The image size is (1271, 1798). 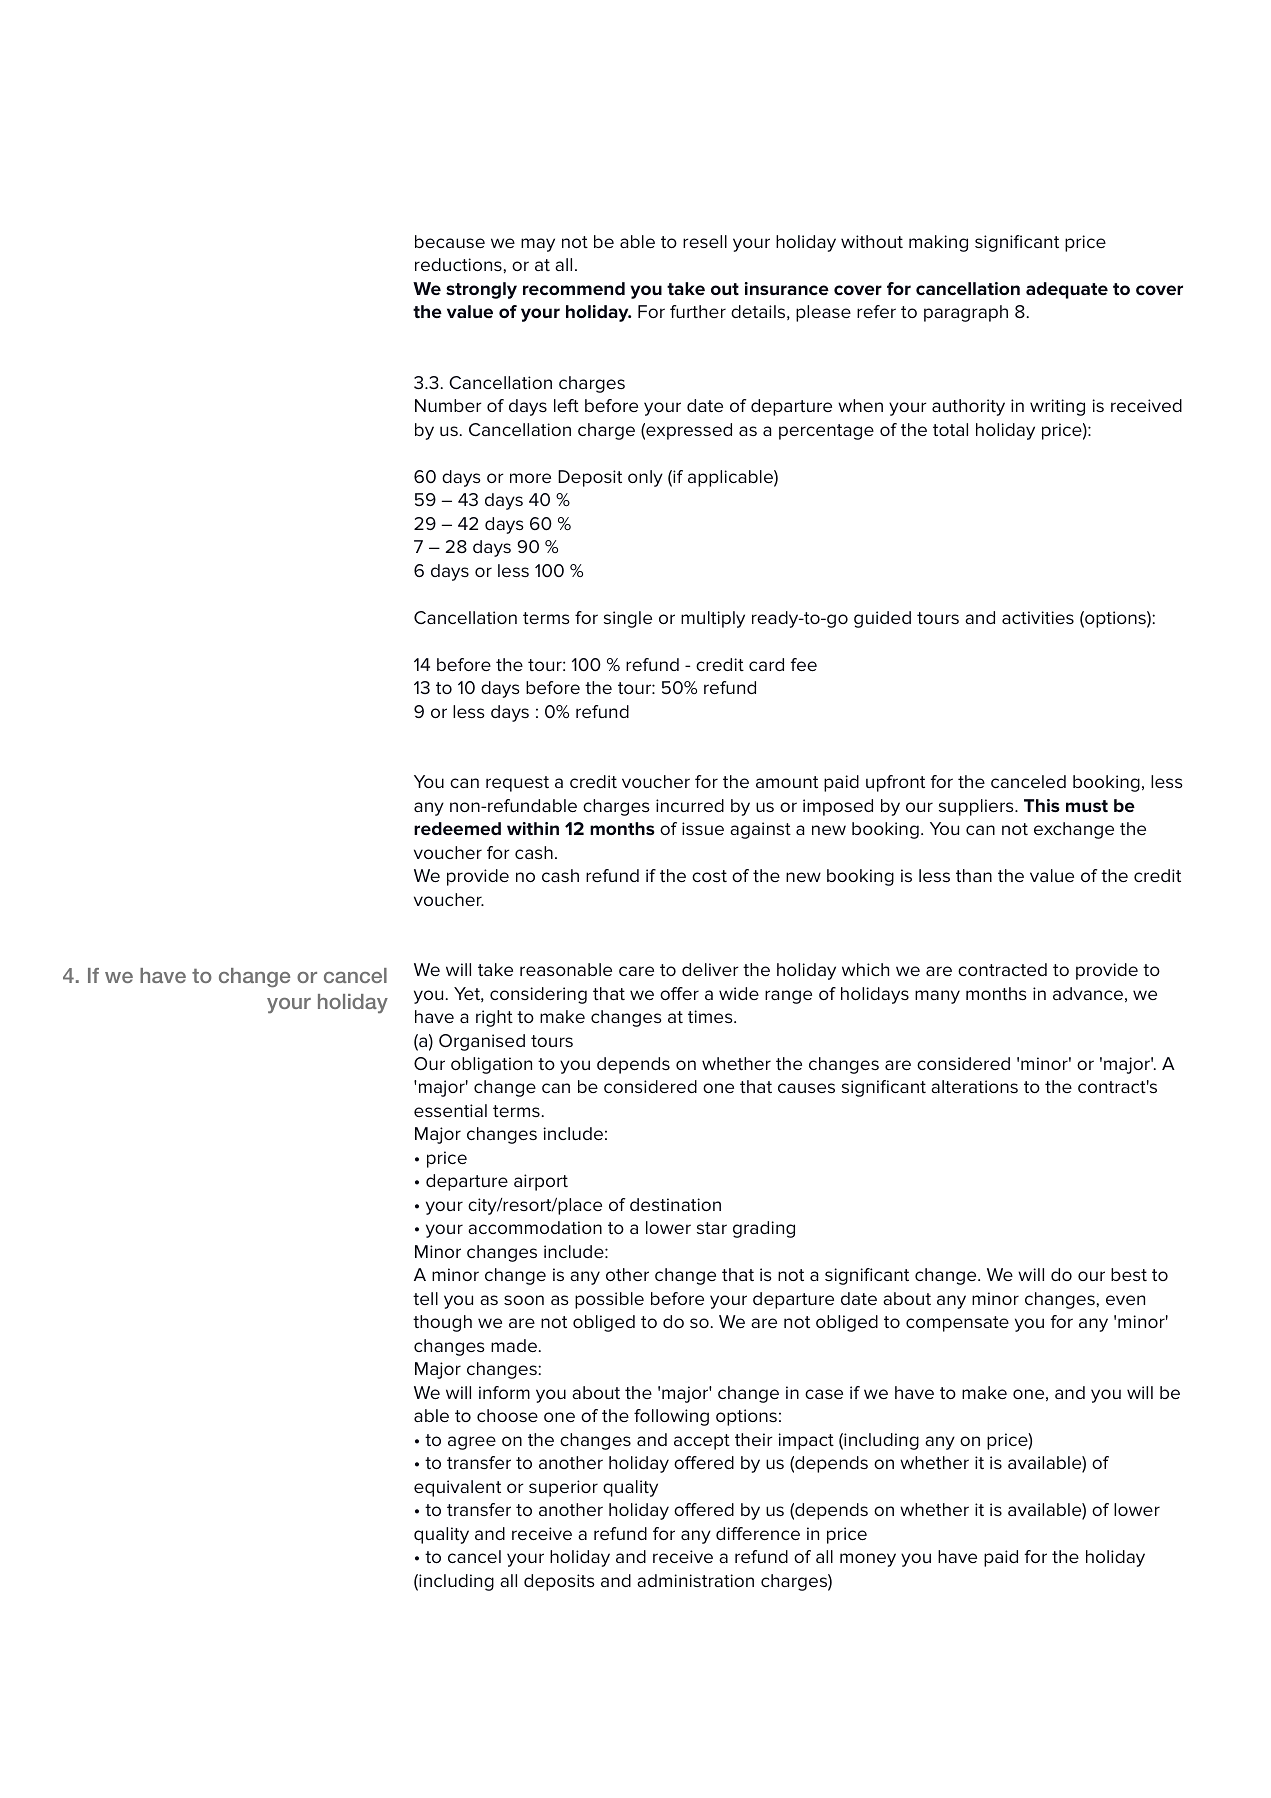 I want to click on causes, so click(x=806, y=1088).
